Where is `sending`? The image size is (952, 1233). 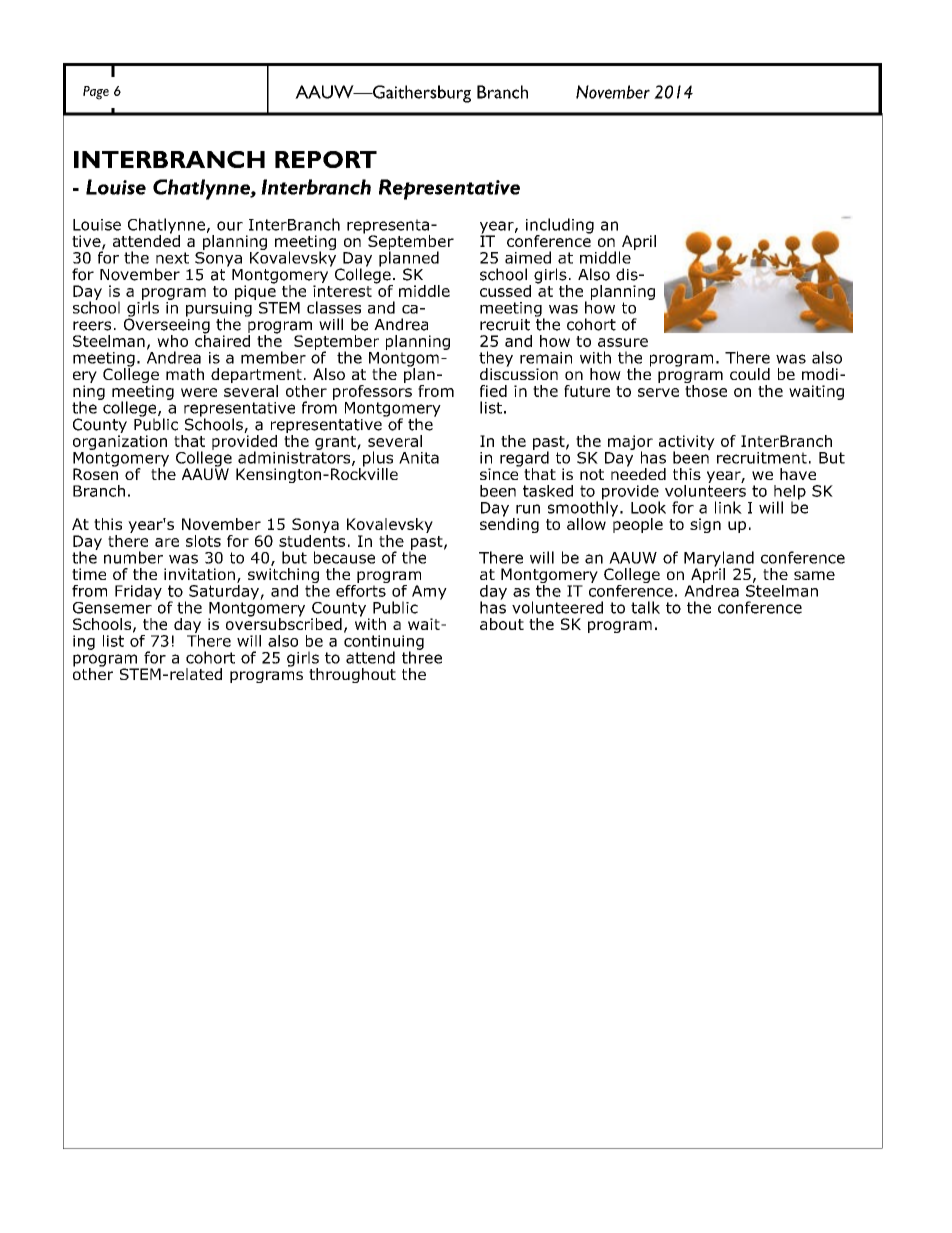
sending is located at coordinates (509, 524).
